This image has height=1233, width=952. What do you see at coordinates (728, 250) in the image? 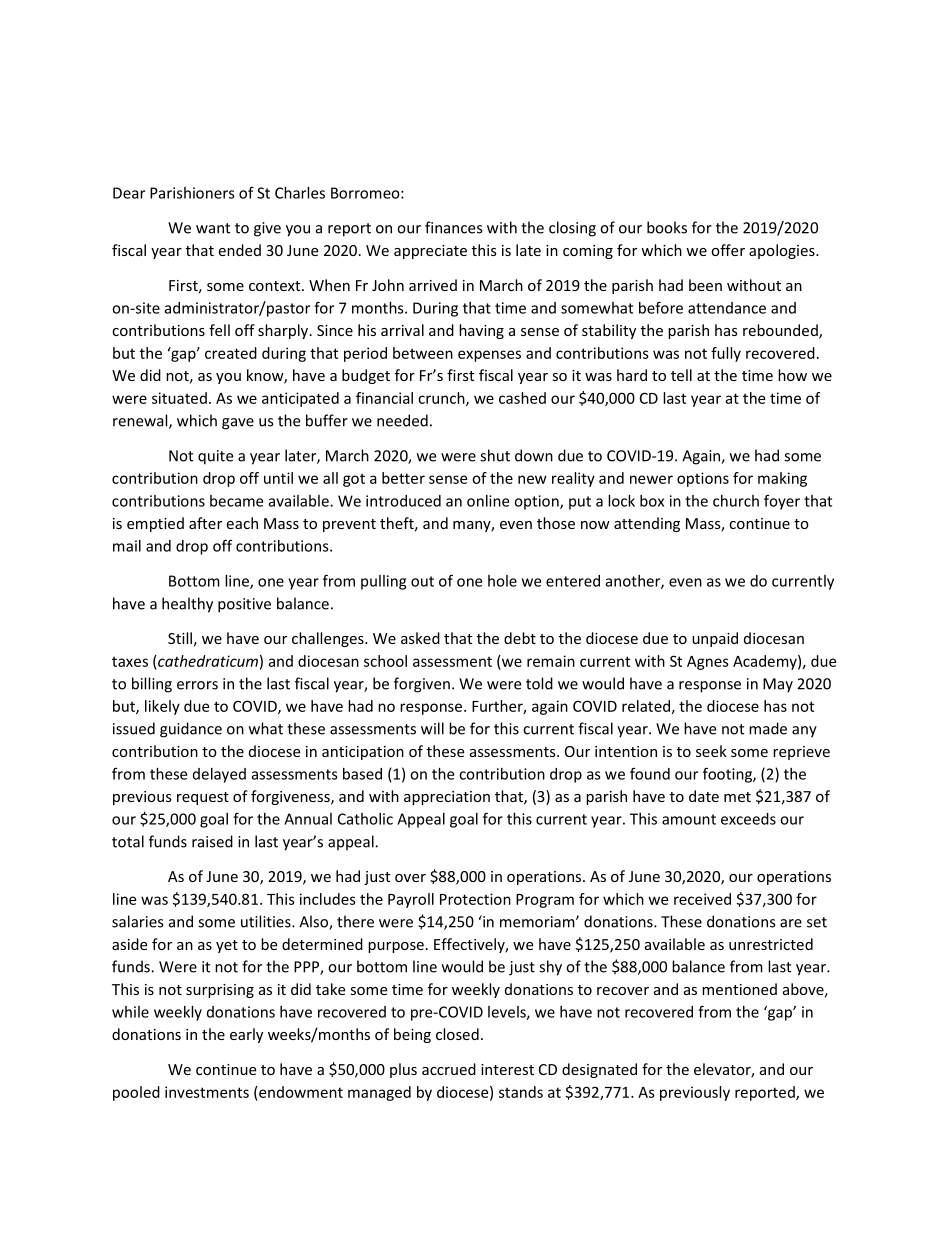
I see `offer` at bounding box center [728, 250].
